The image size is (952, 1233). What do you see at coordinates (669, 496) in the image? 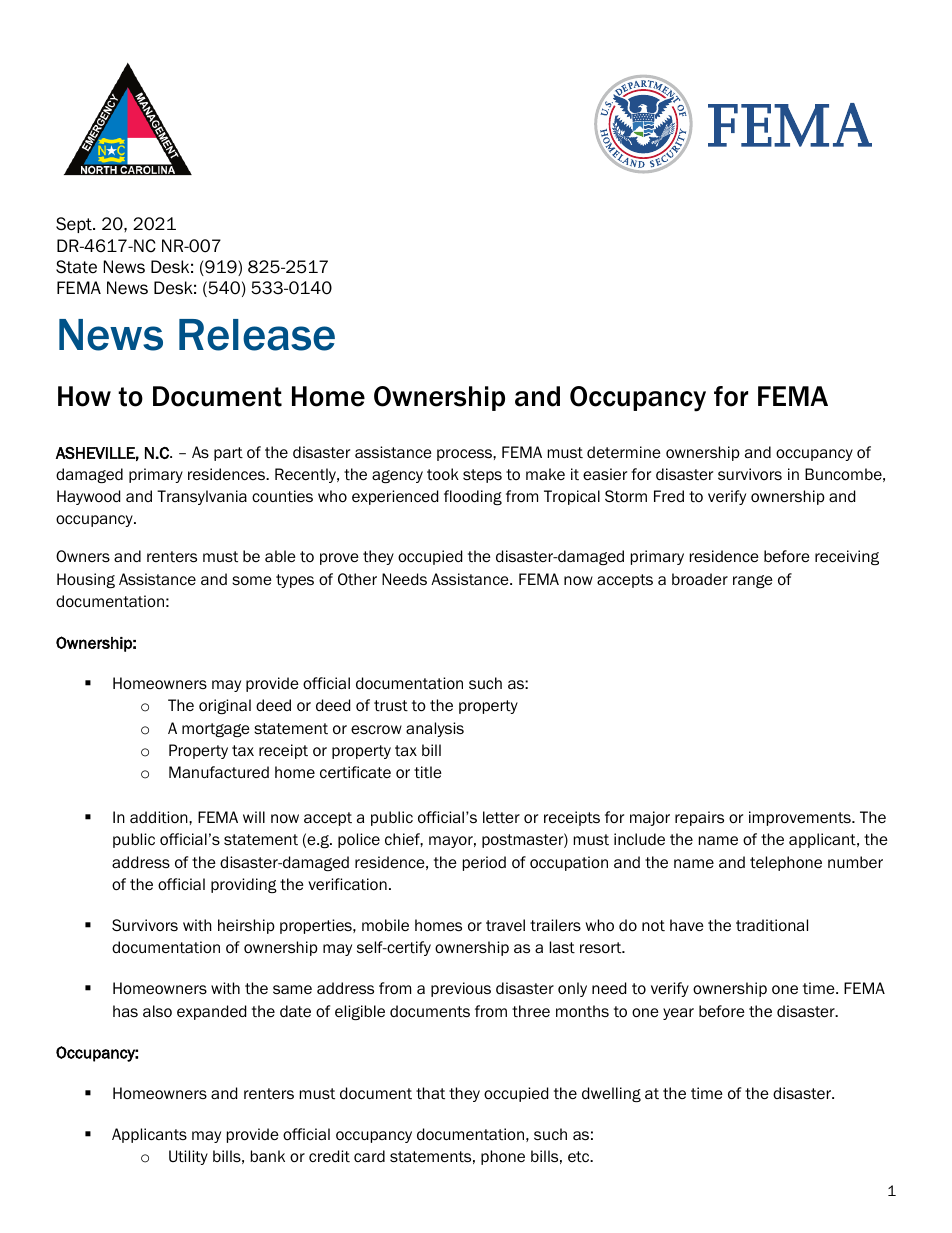
I see `Fred` at bounding box center [669, 496].
